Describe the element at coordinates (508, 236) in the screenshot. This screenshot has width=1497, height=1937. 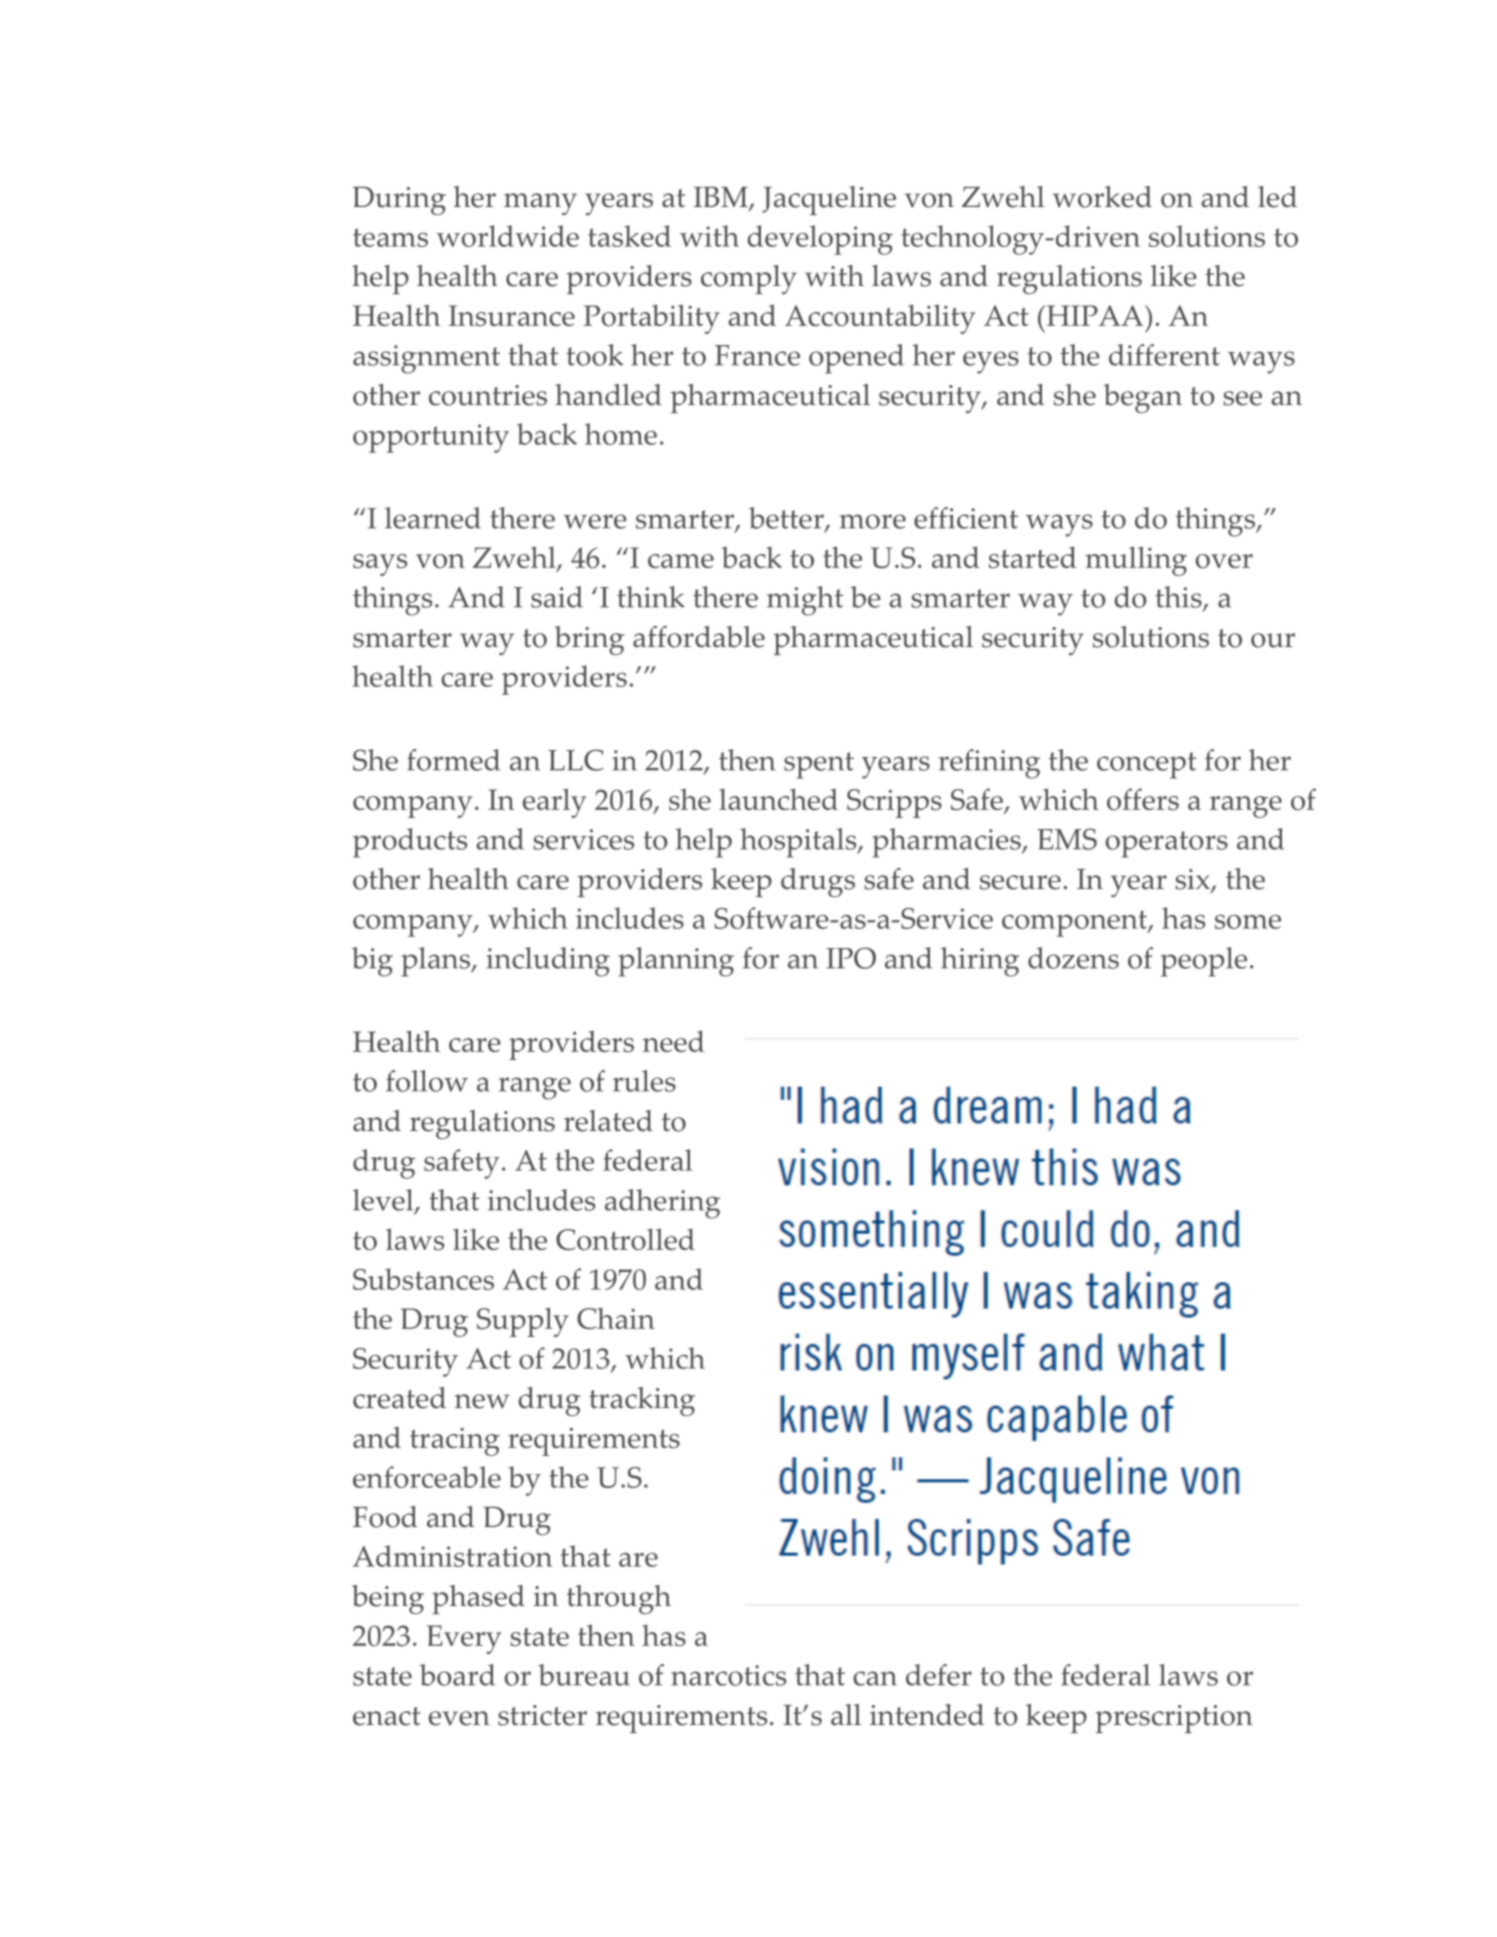
I see `worldwide` at that location.
